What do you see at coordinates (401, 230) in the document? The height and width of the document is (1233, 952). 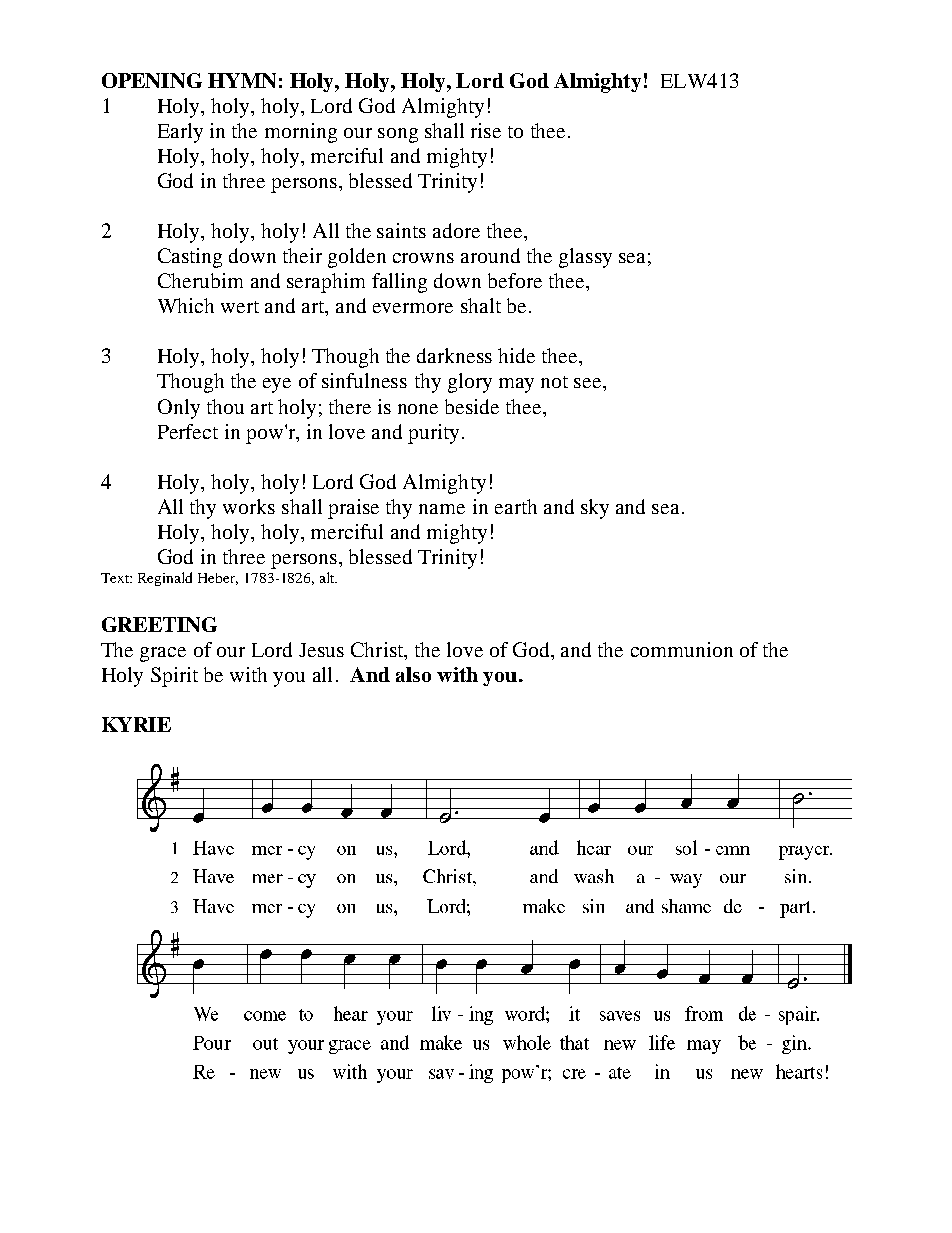 I see `saints` at bounding box center [401, 230].
